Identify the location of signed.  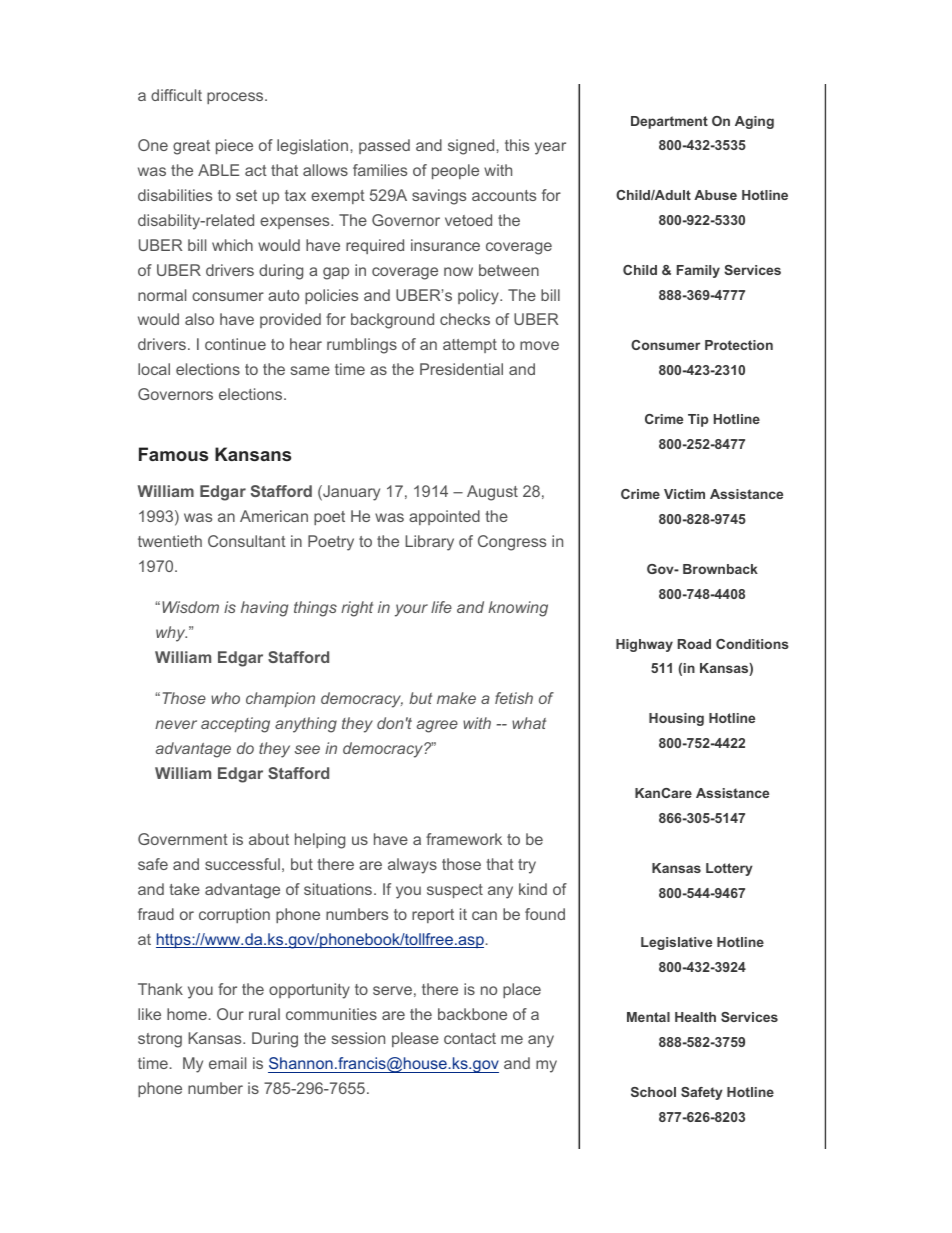
(472, 147).
